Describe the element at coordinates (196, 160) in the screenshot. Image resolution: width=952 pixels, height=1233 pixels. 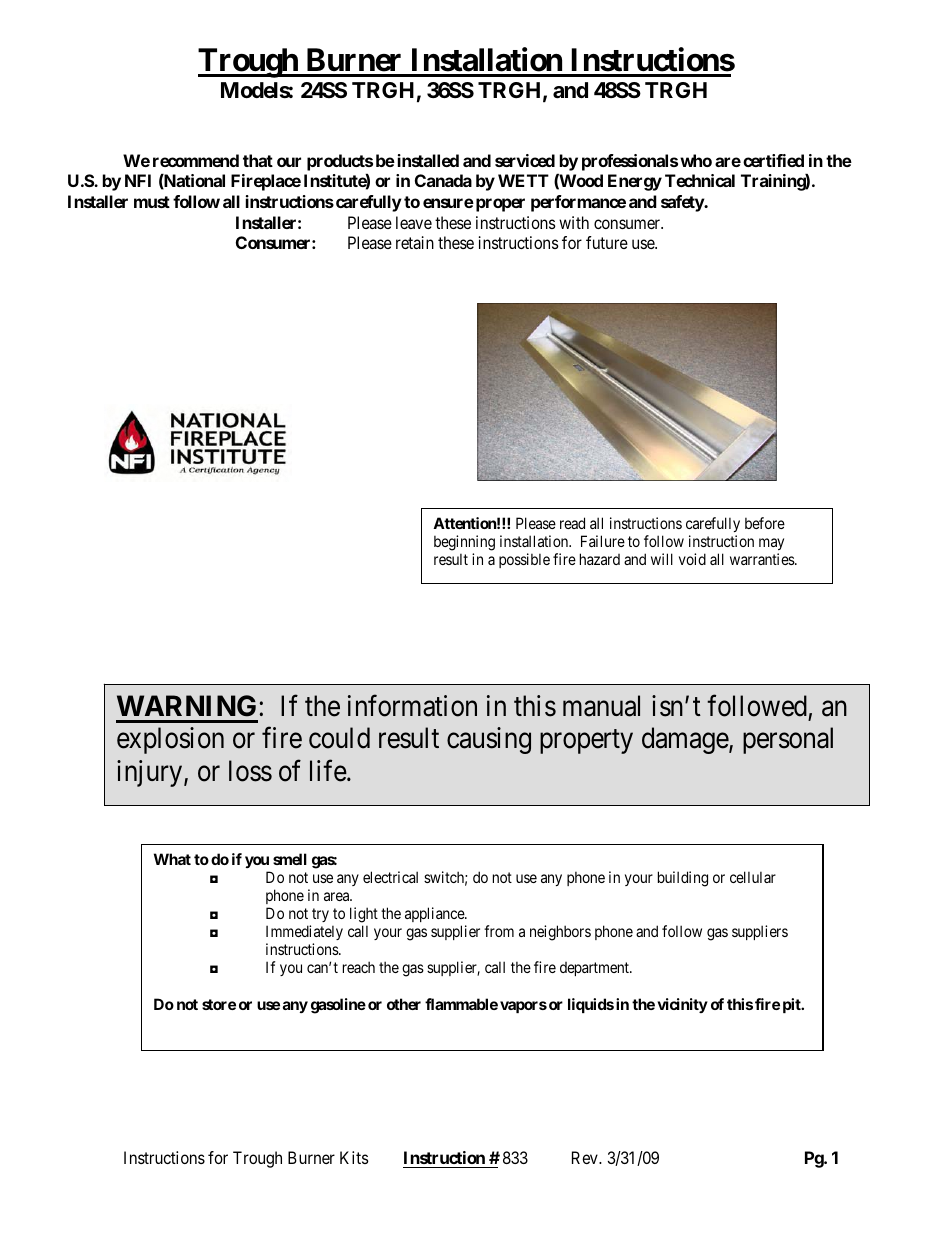
I see `recommend` at that location.
